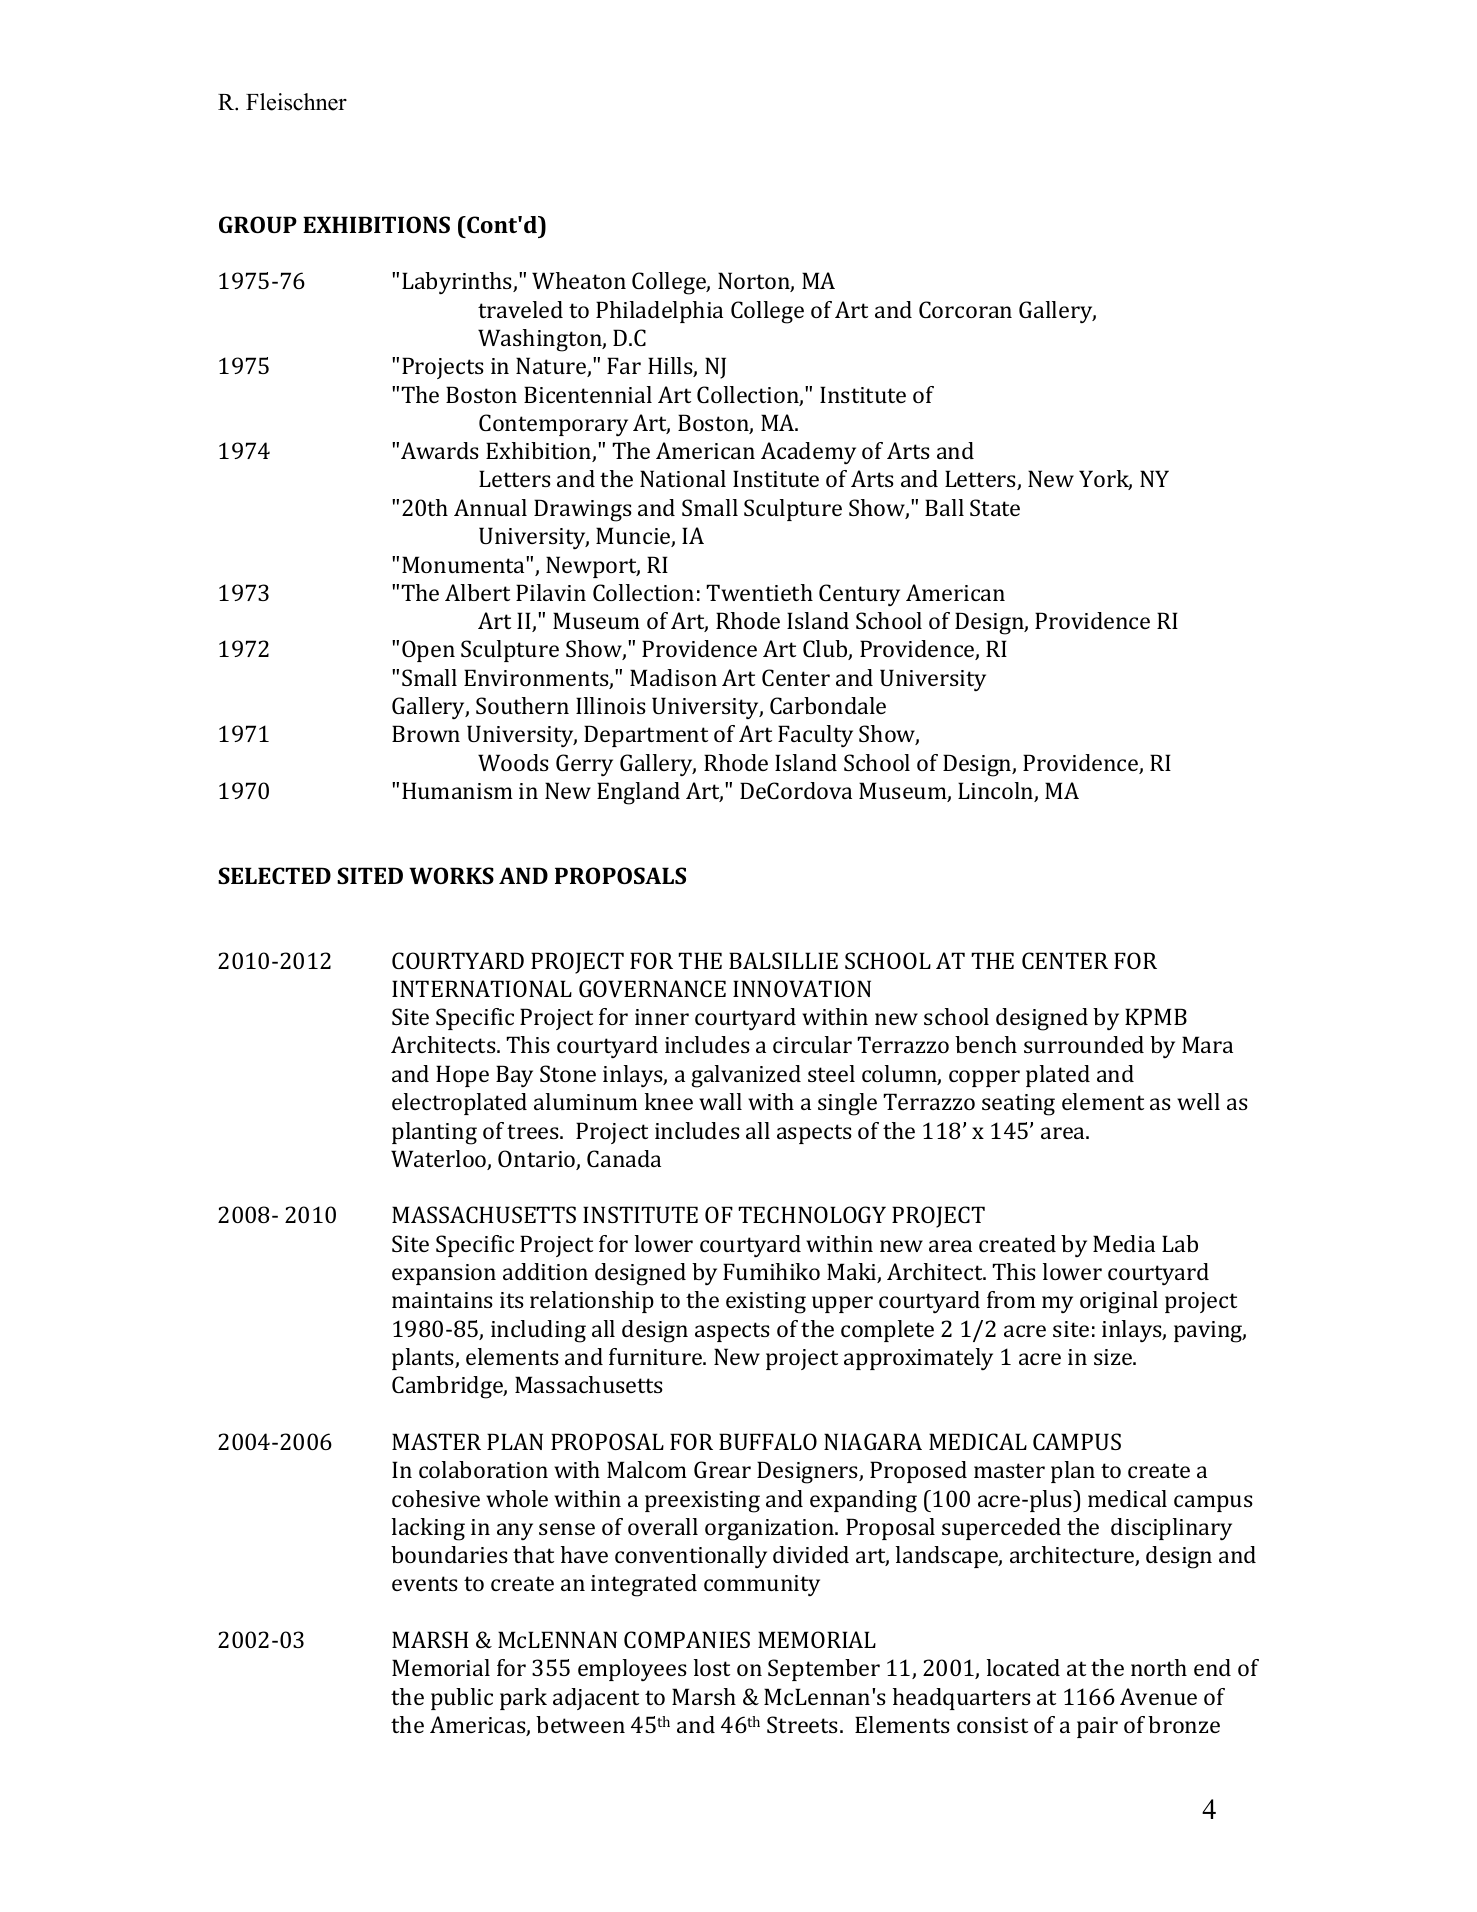  What do you see at coordinates (828, 705) in the screenshot?
I see `Carbondale` at bounding box center [828, 705].
